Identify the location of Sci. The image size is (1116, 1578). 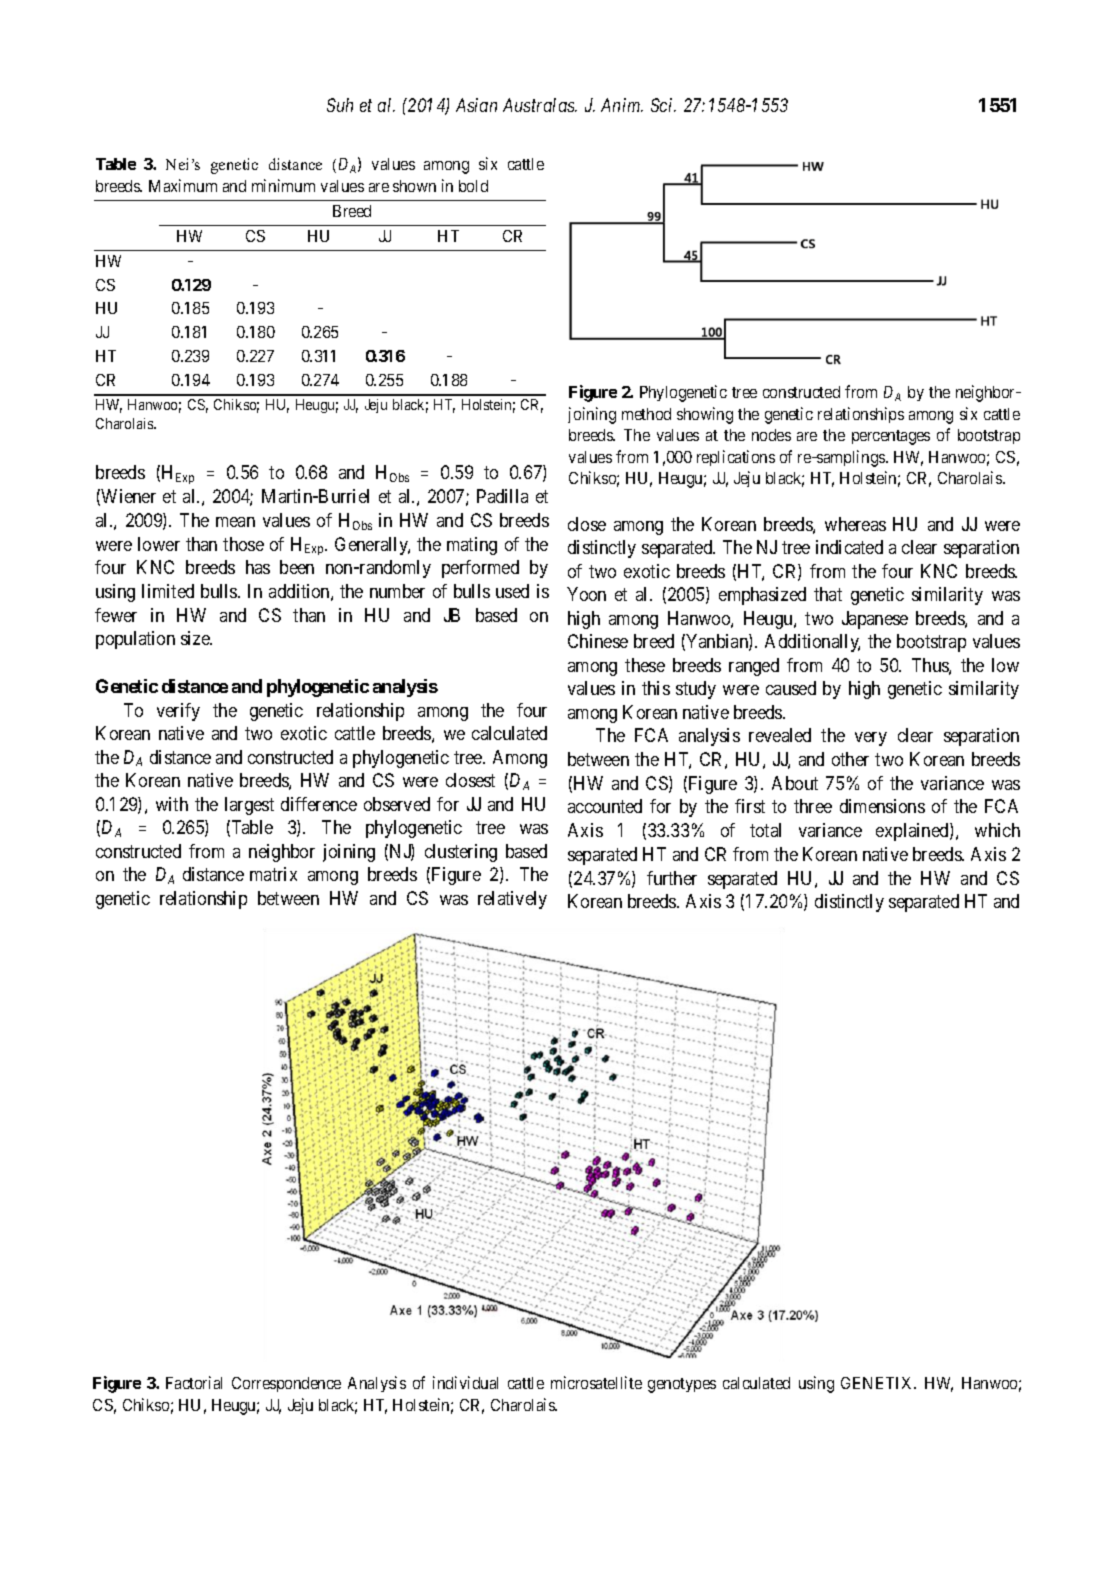
(663, 105).
